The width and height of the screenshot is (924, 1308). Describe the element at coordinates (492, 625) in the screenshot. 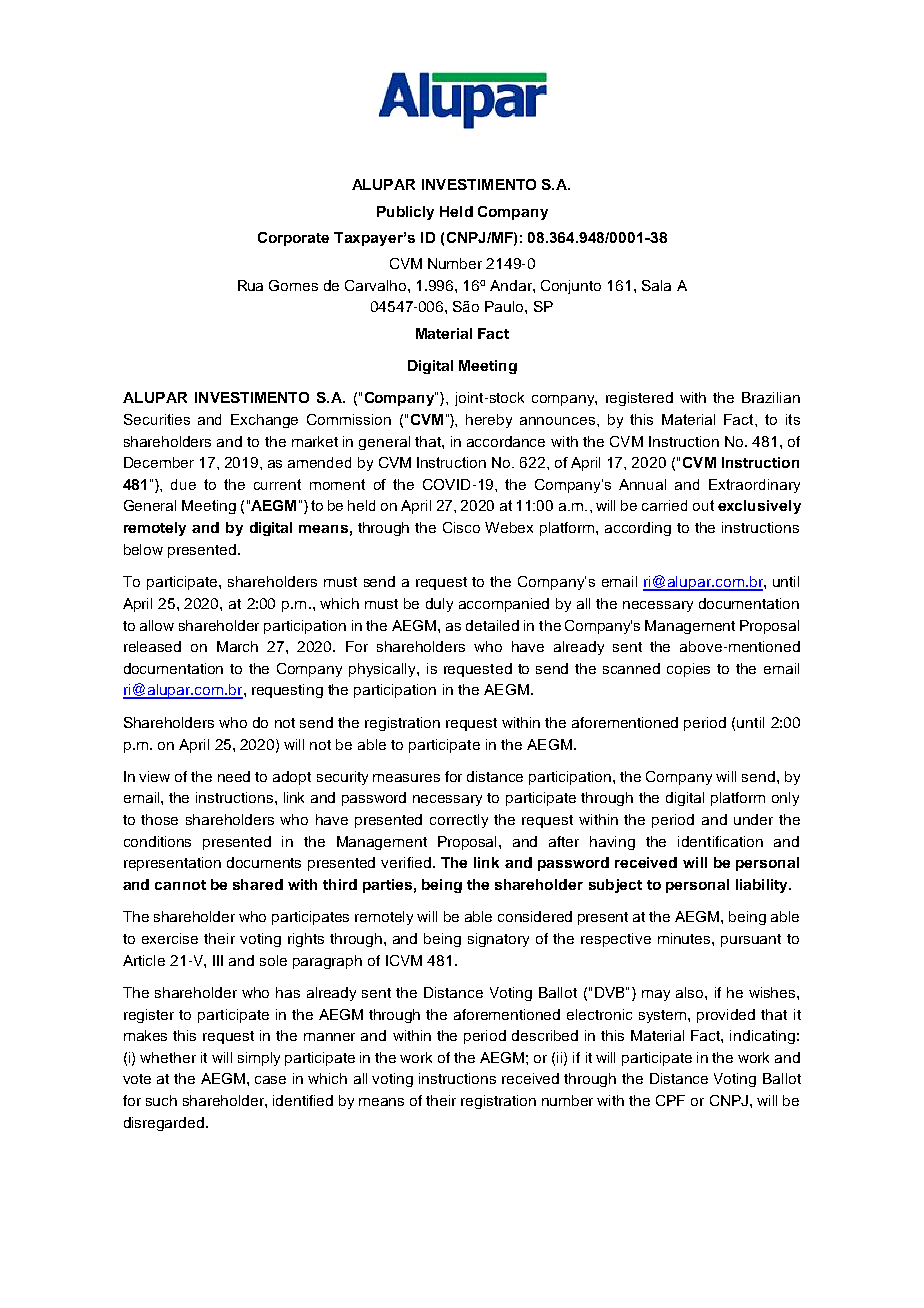

I see `detailed` at that location.
